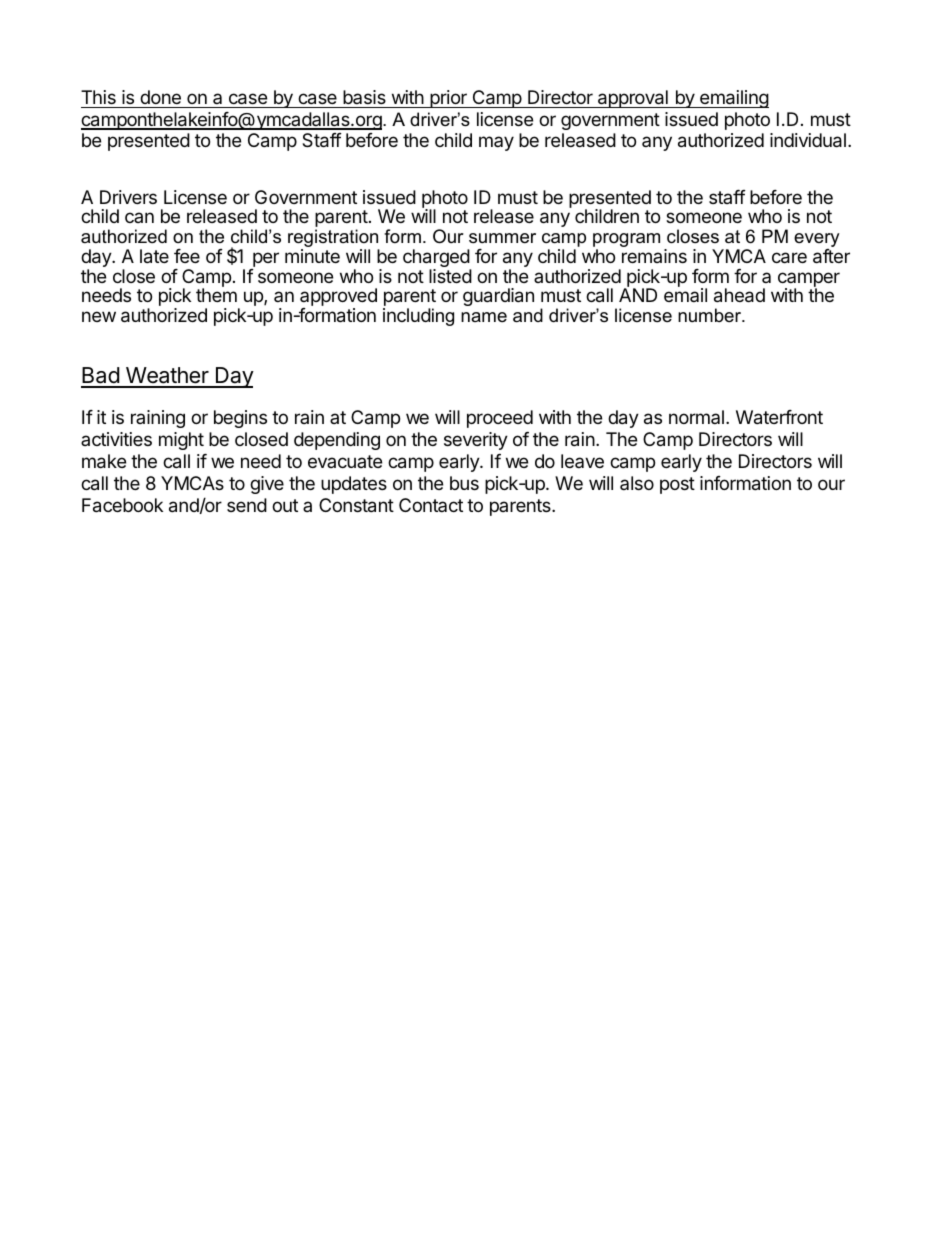 The height and width of the image is (1233, 952). I want to click on every, so click(817, 241).
